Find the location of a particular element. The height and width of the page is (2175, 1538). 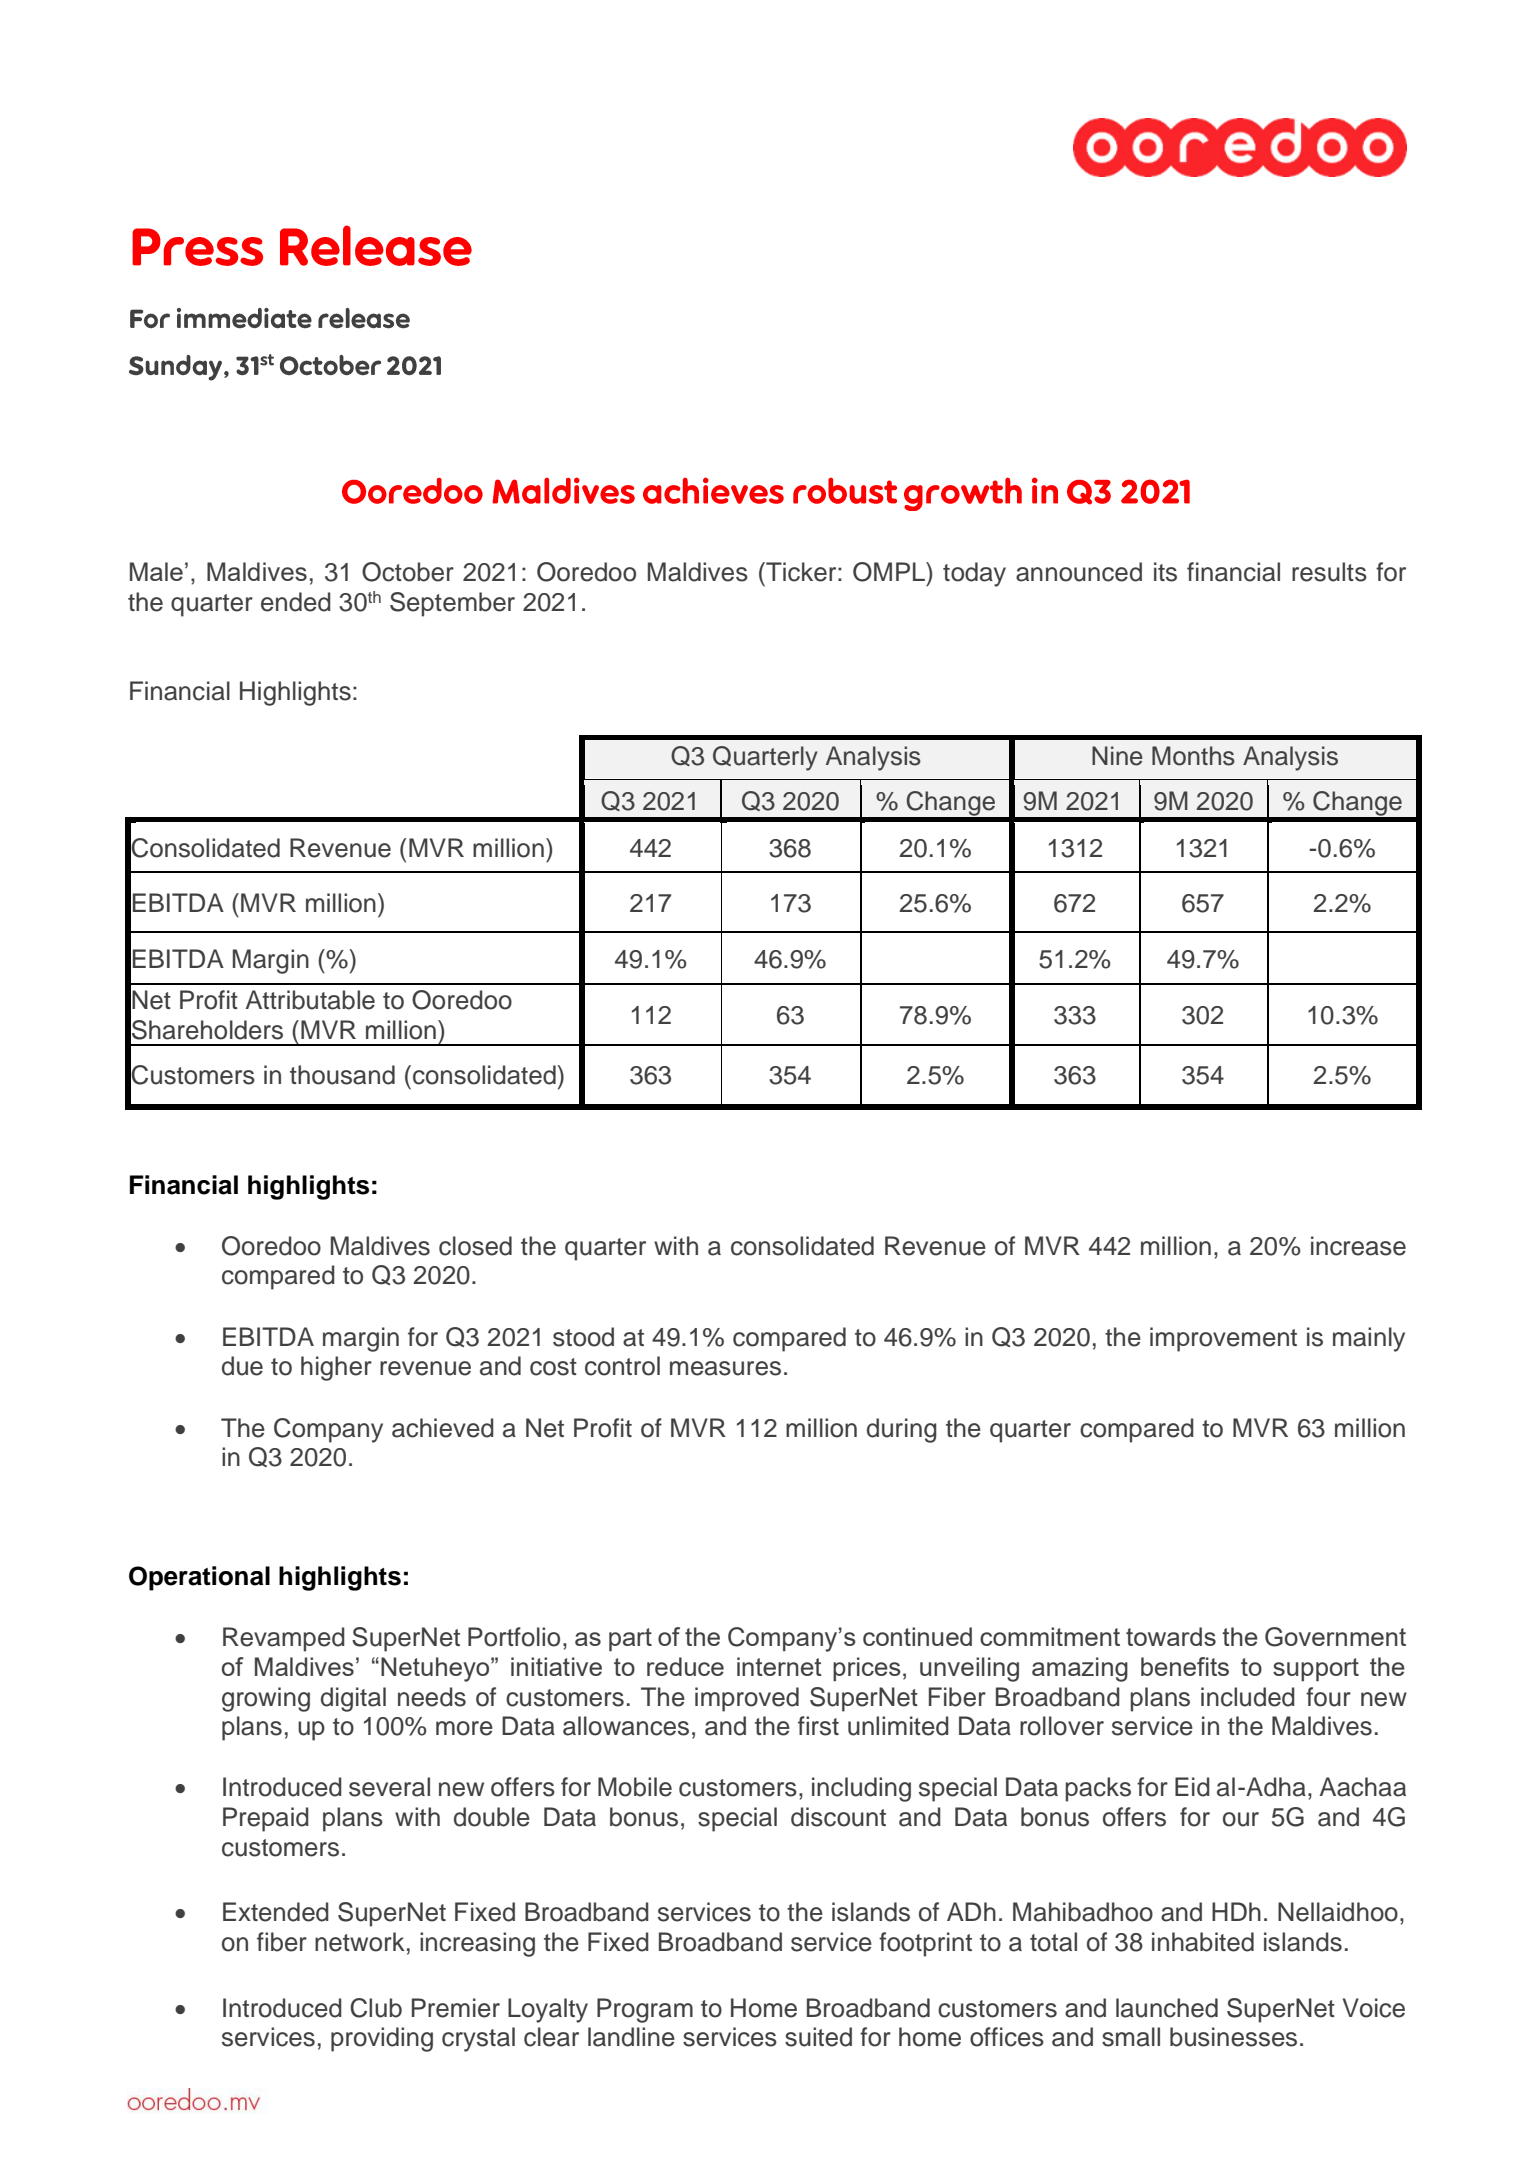

internet is located at coordinates (779, 1666).
